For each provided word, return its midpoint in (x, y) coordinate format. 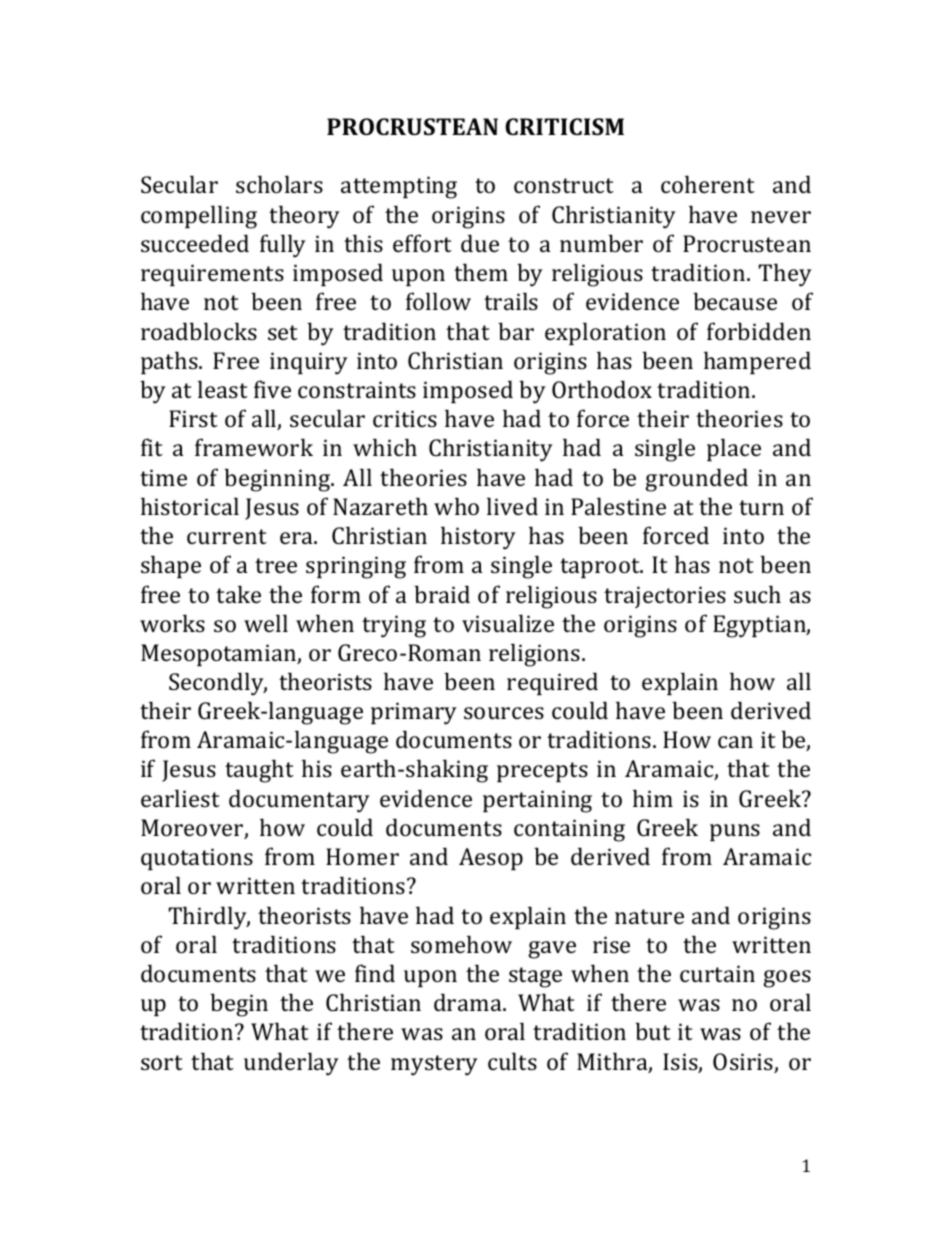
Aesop (491, 859)
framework (254, 447)
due (480, 243)
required (552, 683)
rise (611, 944)
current (227, 536)
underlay (291, 1064)
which (385, 447)
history (478, 538)
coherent (708, 184)
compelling (199, 217)
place (734, 449)
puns (735, 832)
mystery (434, 1065)
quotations (197, 859)
